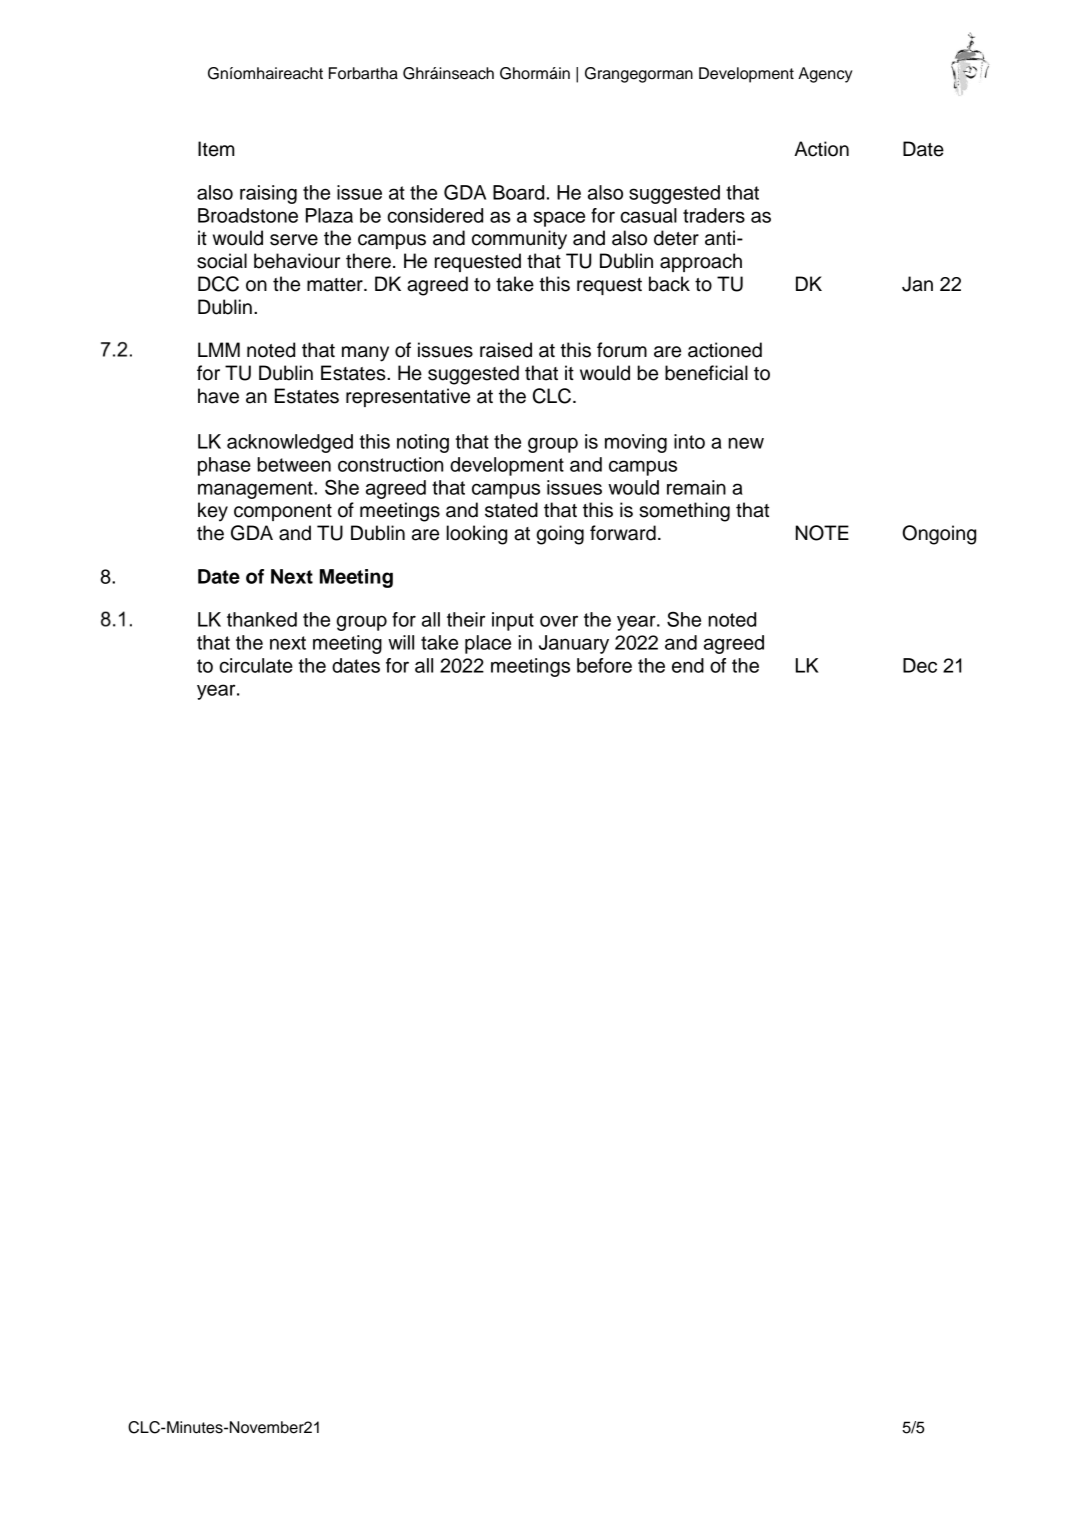 The width and height of the screenshot is (1077, 1523). What do you see at coordinates (825, 75) in the screenshot?
I see `Agency` at bounding box center [825, 75].
